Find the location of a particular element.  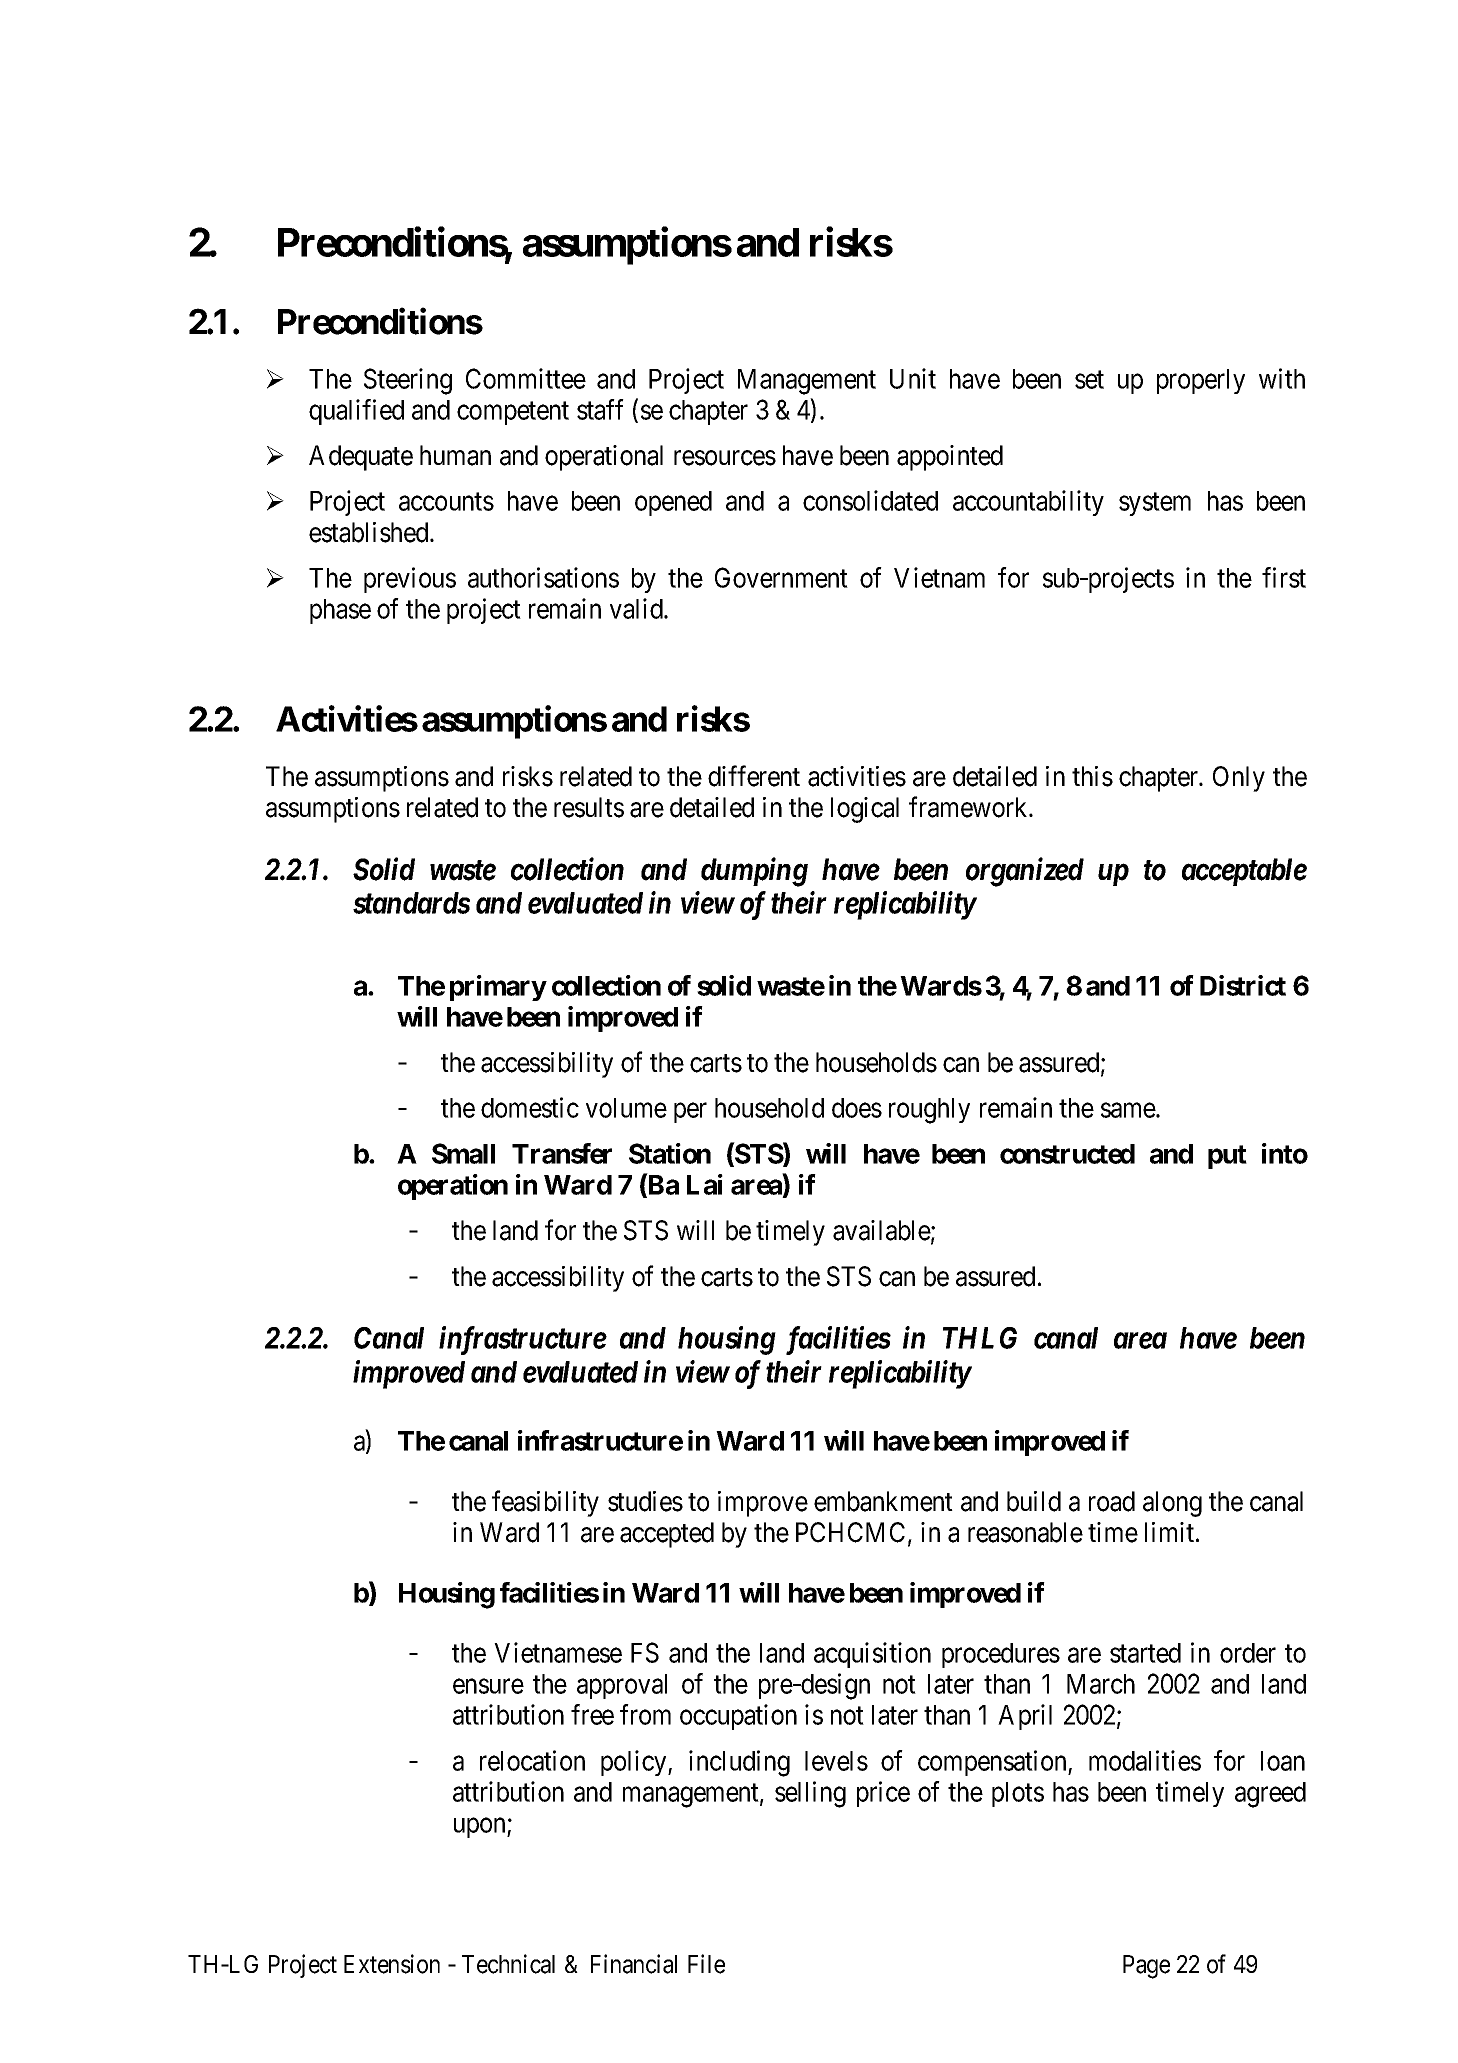

human is located at coordinates (455, 455).
